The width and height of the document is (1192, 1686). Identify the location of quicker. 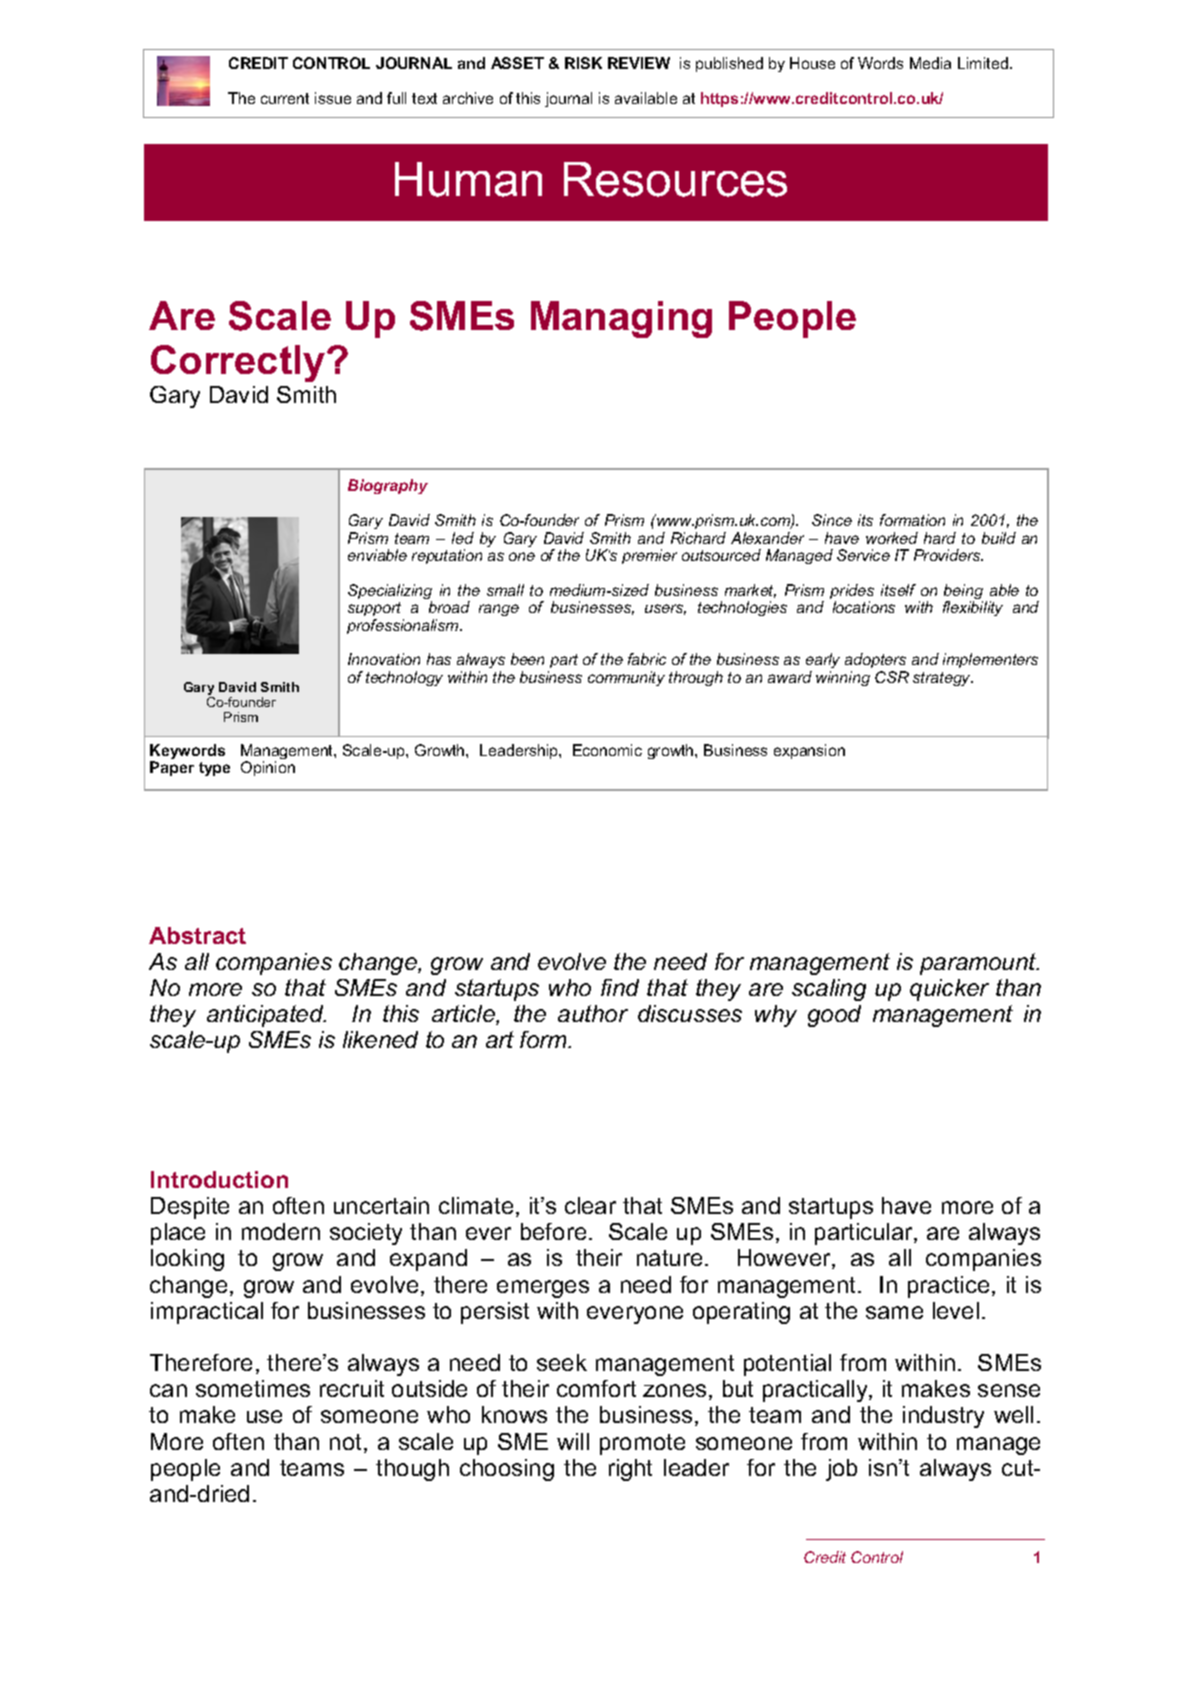
(949, 990).
